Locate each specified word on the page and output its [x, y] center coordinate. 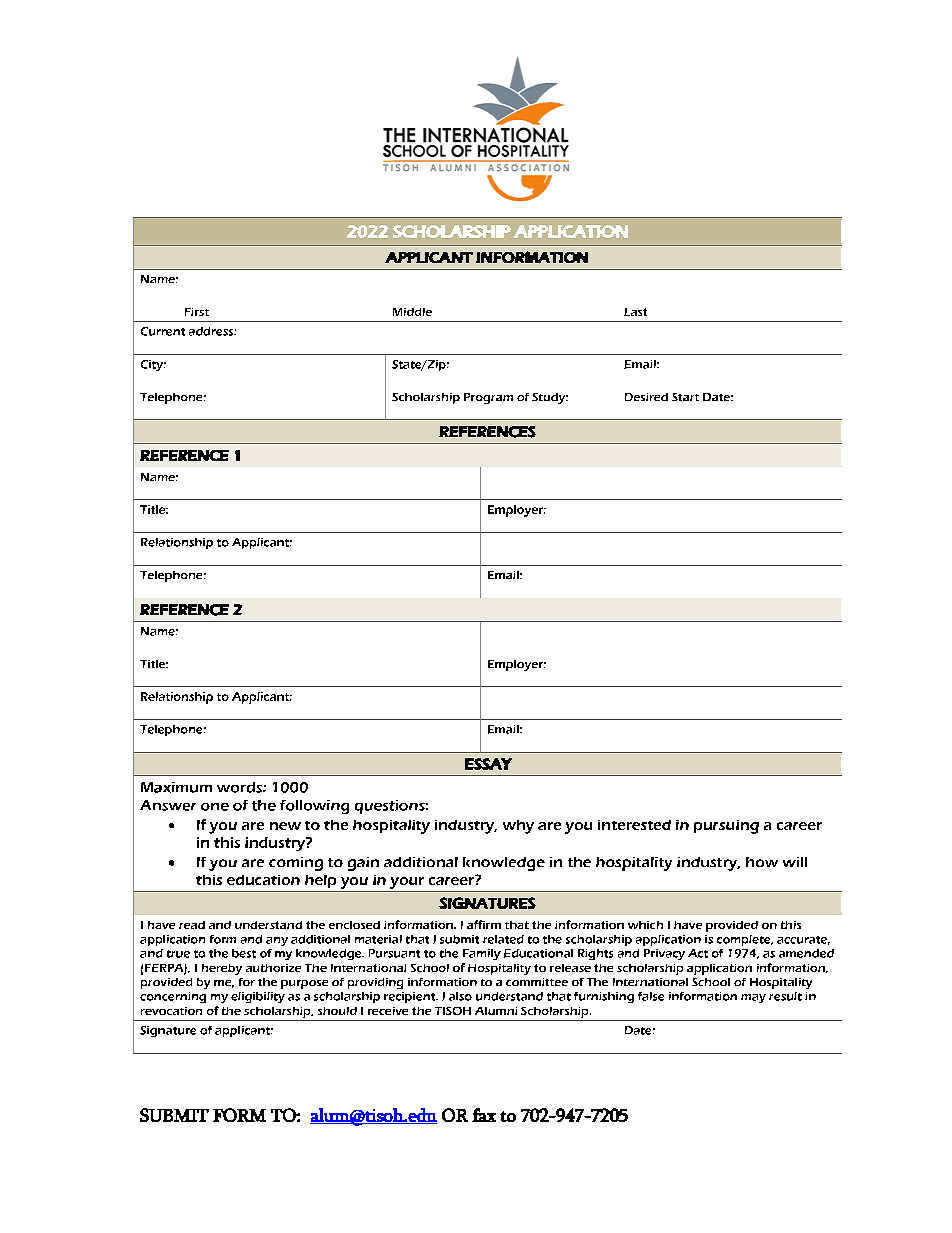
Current [163, 331]
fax [484, 1115]
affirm [484, 924]
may [753, 998]
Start [685, 397]
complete [745, 940]
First [197, 312]
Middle [412, 312]
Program [488, 398]
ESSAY [488, 764]
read [192, 925]
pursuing [726, 827]
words [240, 787]
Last [635, 312]
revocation [171, 1011]
